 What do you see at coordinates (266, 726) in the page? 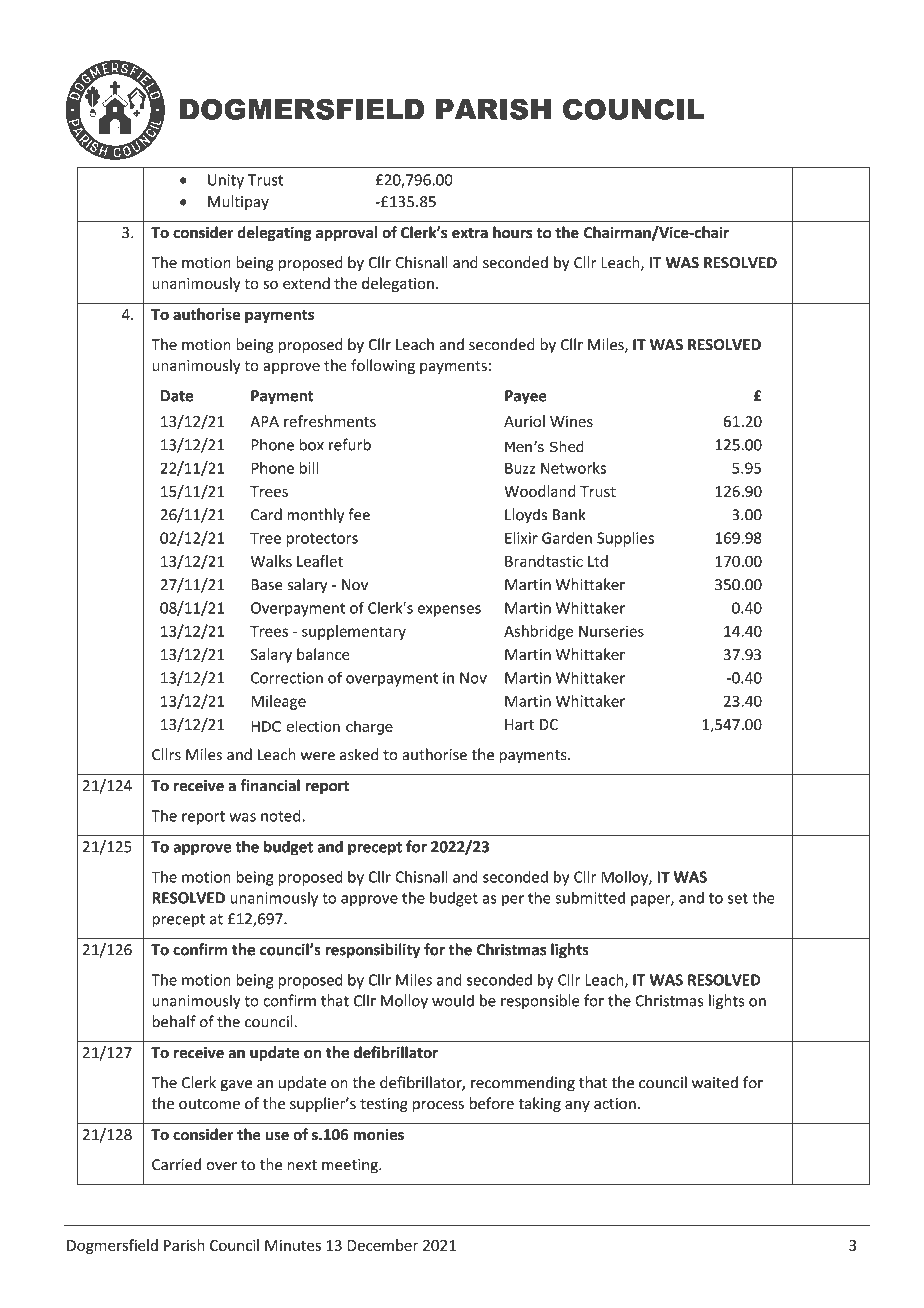
I see `HDC` at bounding box center [266, 726].
